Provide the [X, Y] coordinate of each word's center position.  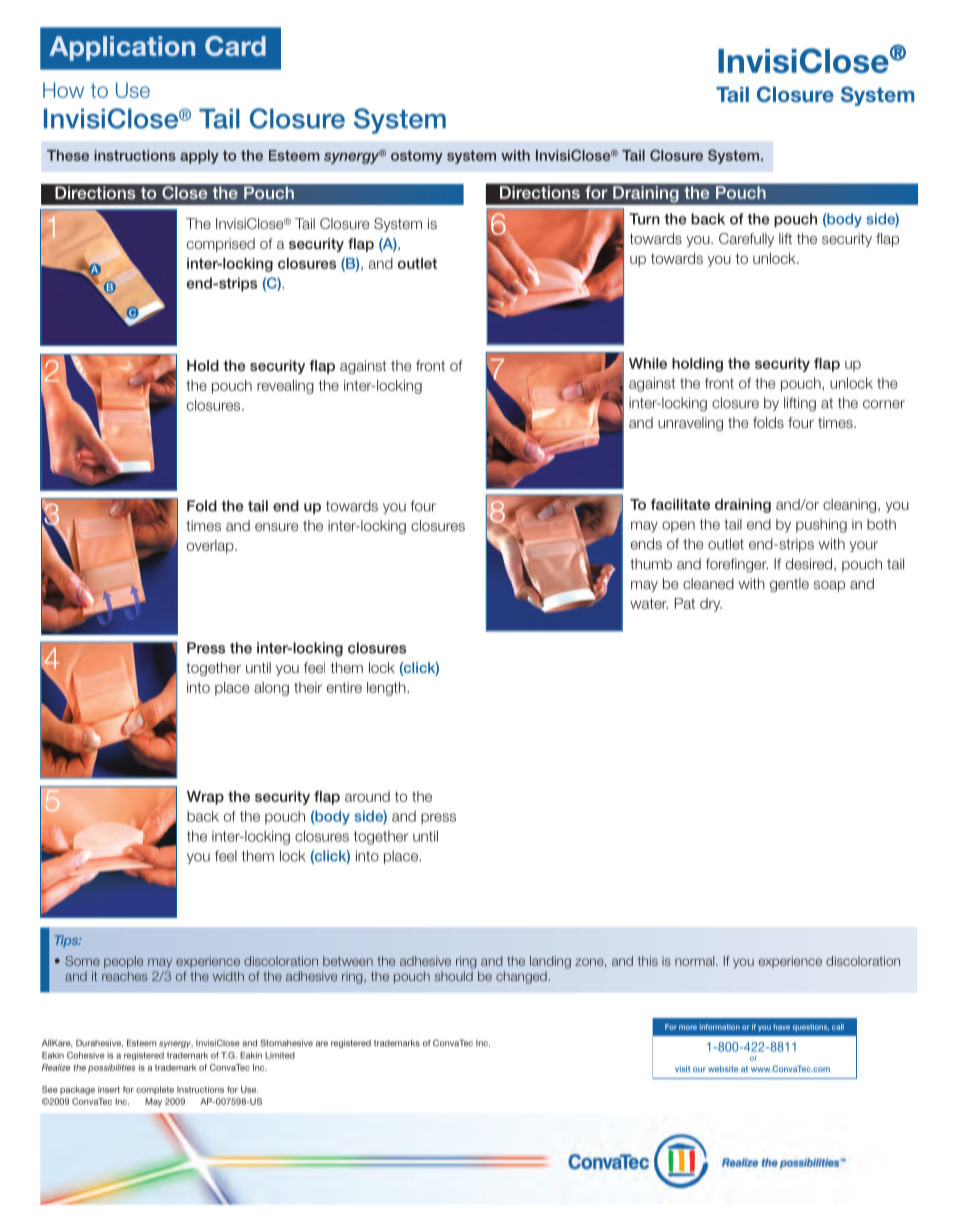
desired [810, 564]
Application [122, 48]
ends [646, 544]
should [454, 976]
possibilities [111, 1068]
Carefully [746, 240]
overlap [211, 547]
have [782, 1027]
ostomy [417, 157]
